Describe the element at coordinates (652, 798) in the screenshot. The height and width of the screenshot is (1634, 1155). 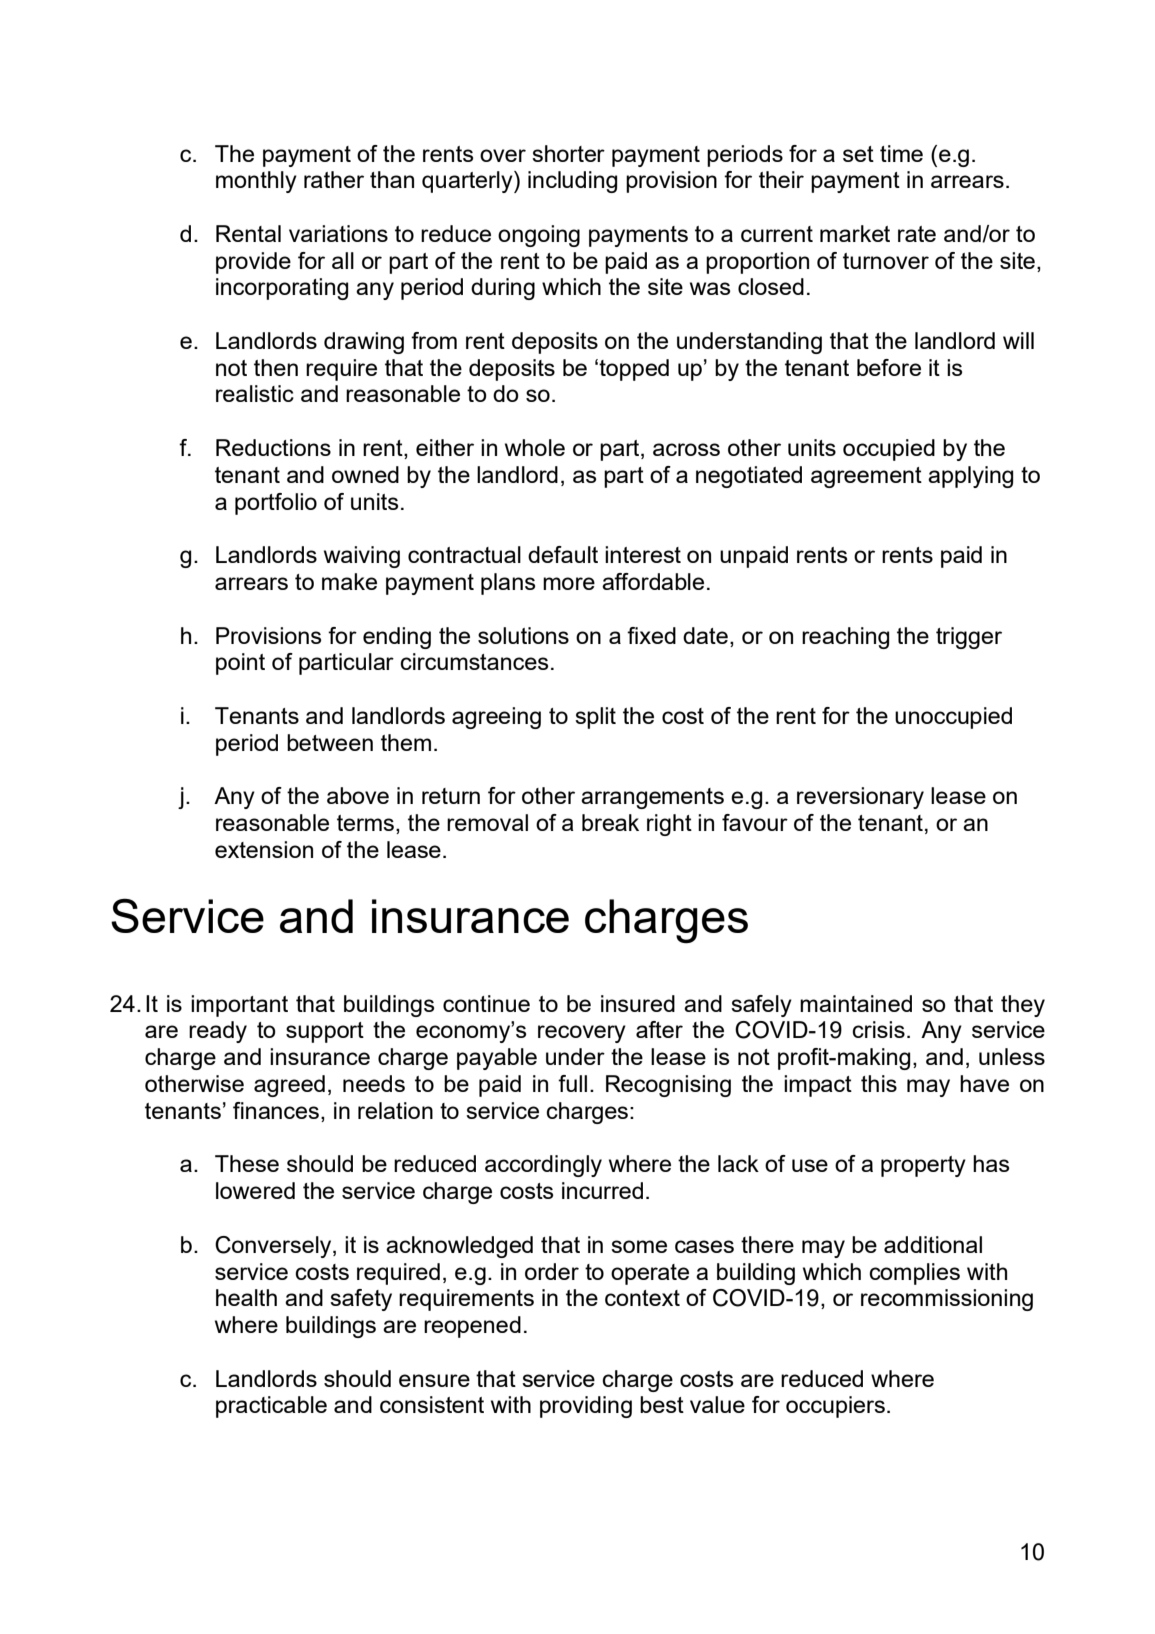
I see `arrangements` at that location.
